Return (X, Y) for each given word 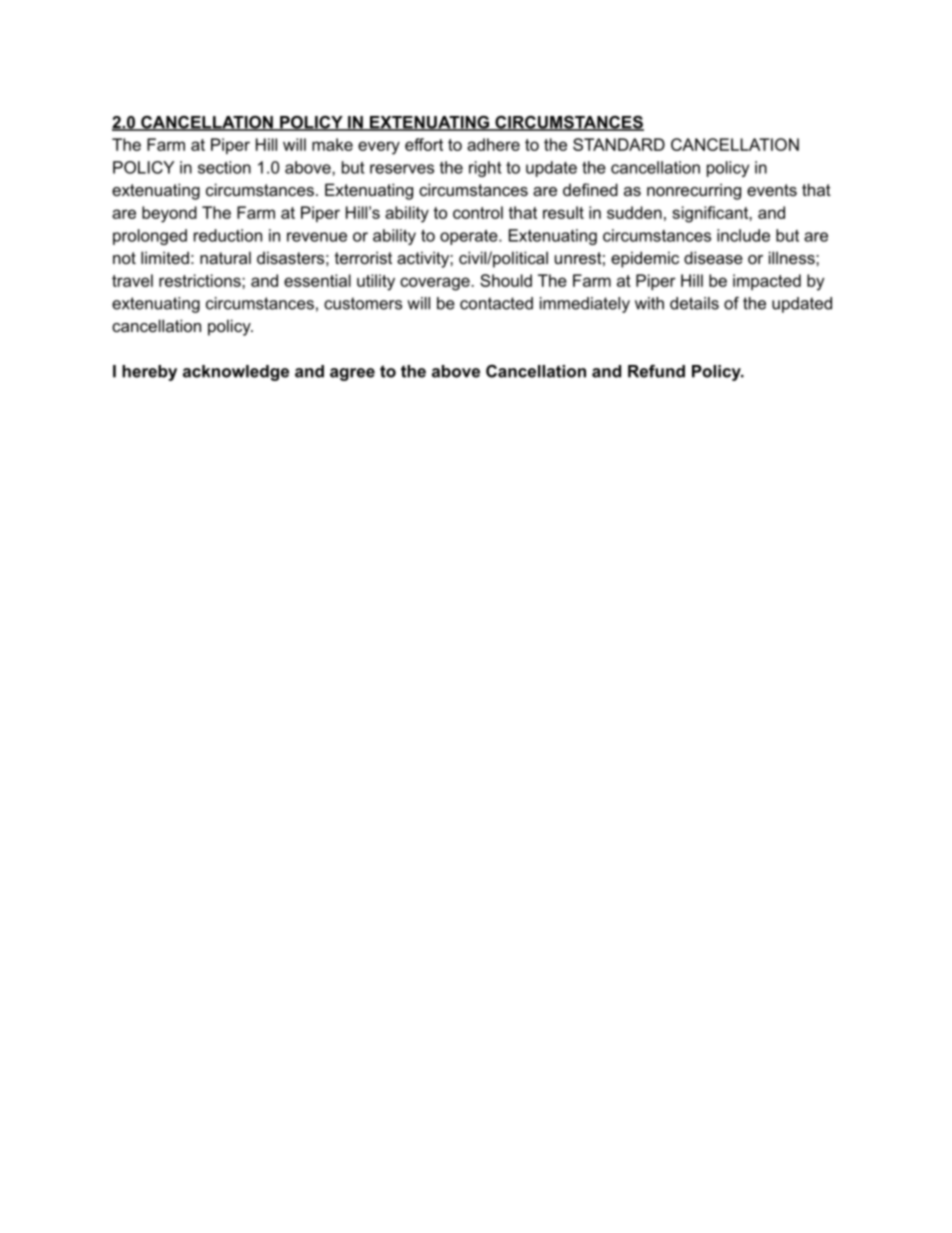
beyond (169, 214)
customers (363, 303)
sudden (634, 212)
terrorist (363, 257)
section (224, 167)
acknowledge (236, 373)
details (694, 303)
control (478, 212)
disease (713, 257)
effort (424, 144)
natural (225, 257)
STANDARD (619, 144)
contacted (496, 303)
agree (352, 374)
